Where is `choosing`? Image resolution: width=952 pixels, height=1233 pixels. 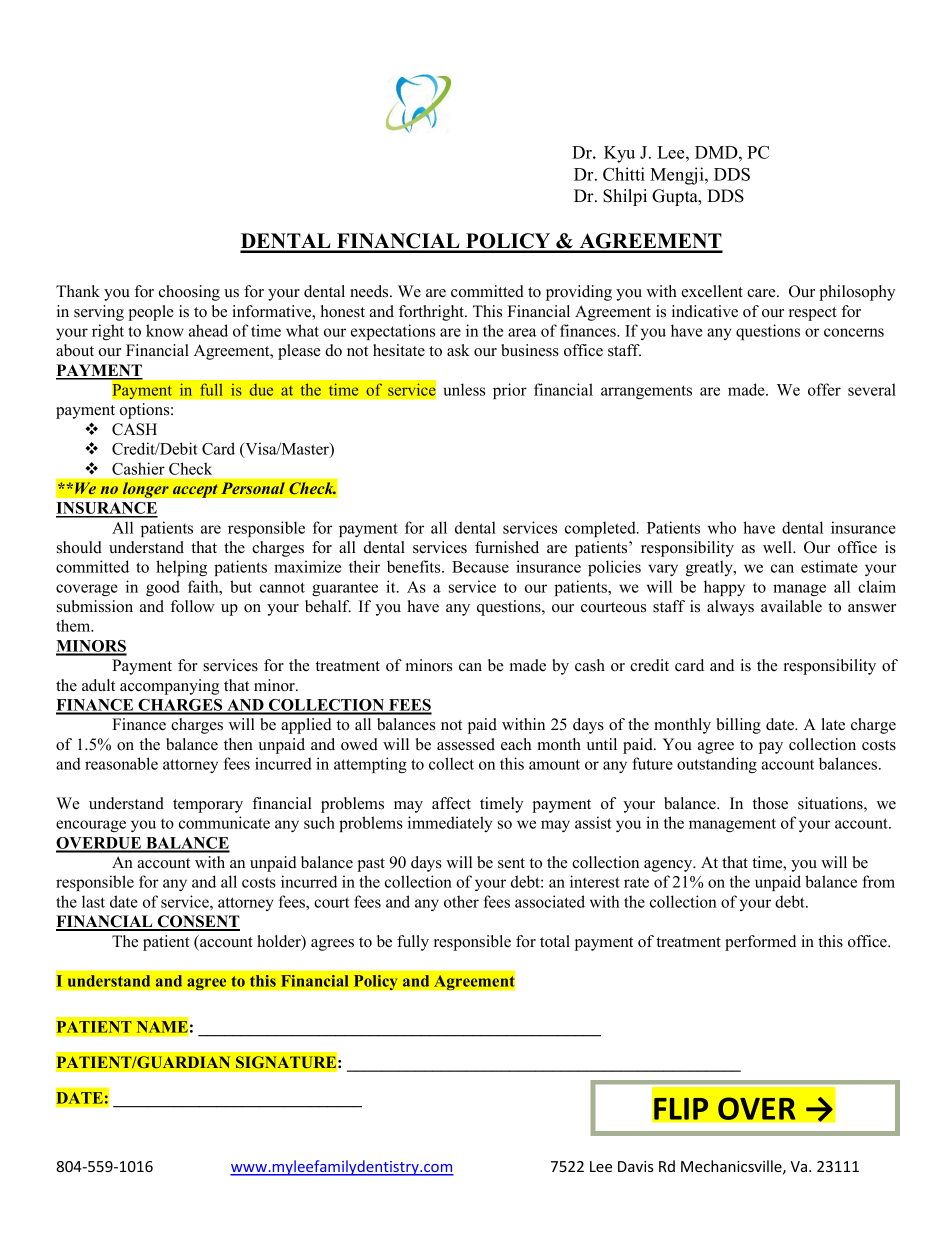 choosing is located at coordinates (189, 293).
